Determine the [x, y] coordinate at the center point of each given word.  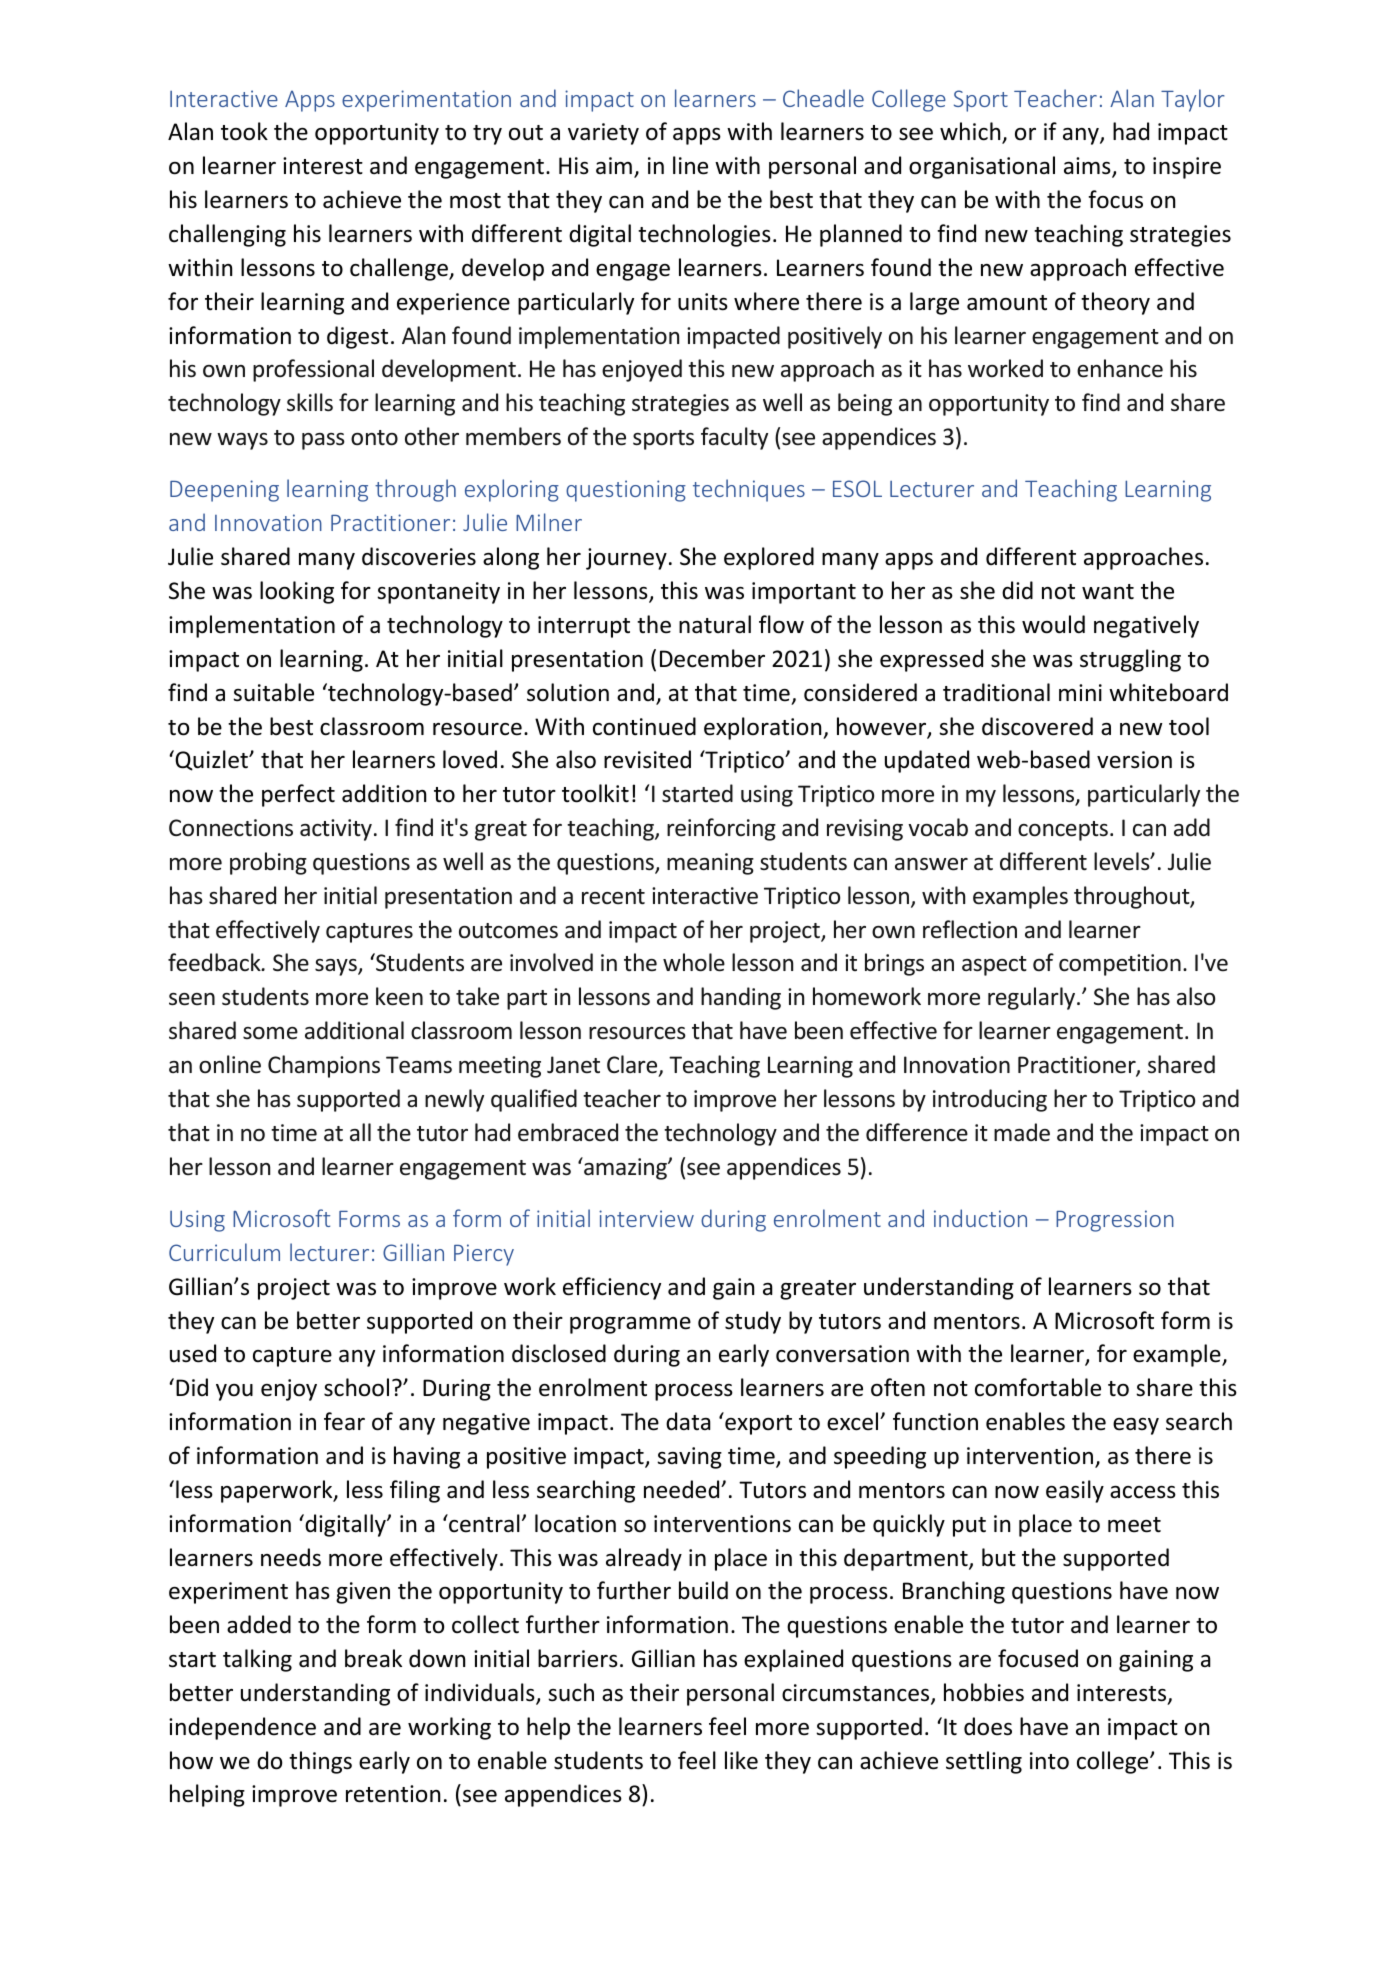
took [244, 131]
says [337, 967]
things [320, 1762]
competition [1120, 965]
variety [603, 134]
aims [1088, 167]
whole [694, 962]
